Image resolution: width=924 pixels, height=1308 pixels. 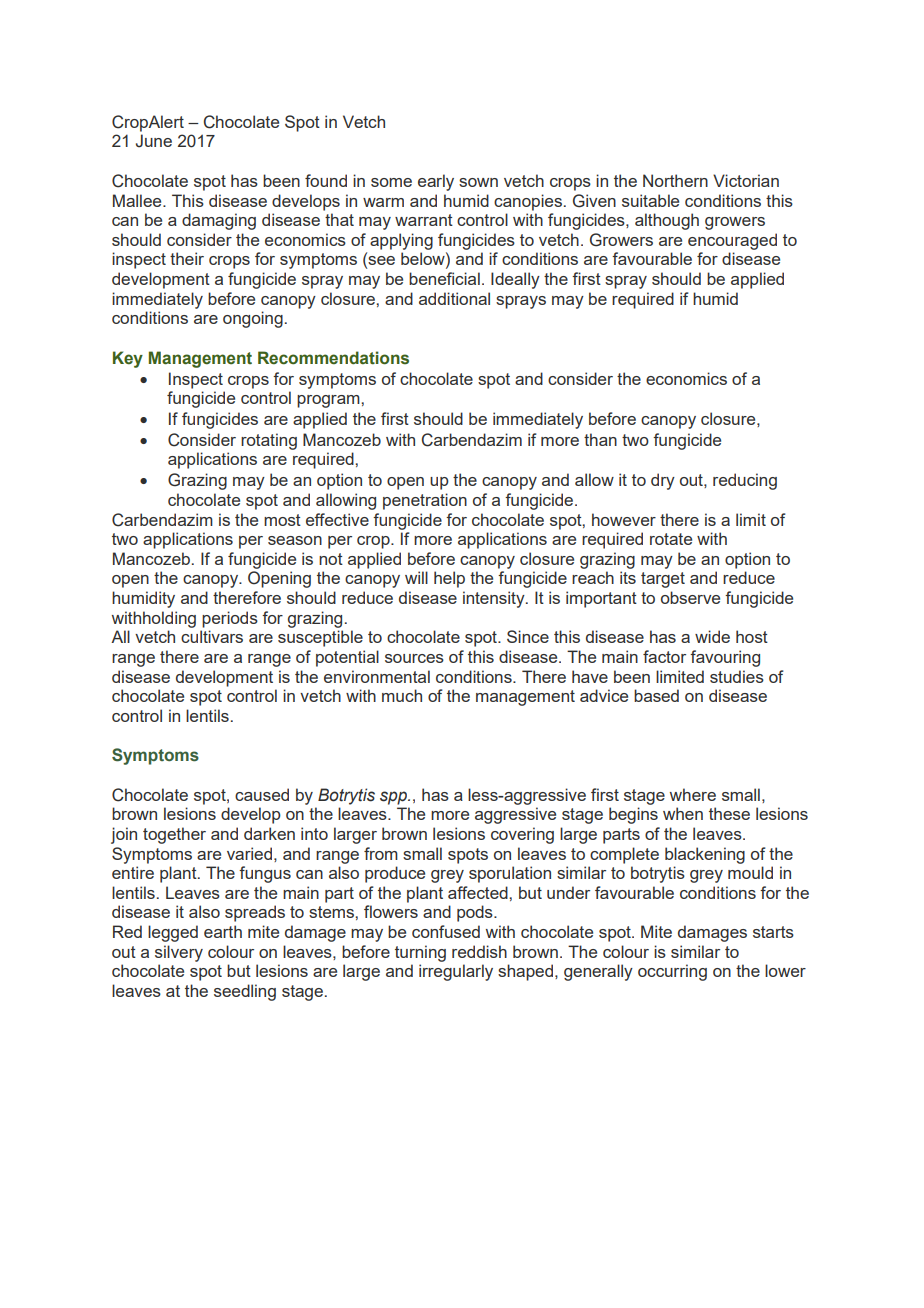 I want to click on silvery, so click(x=179, y=953).
